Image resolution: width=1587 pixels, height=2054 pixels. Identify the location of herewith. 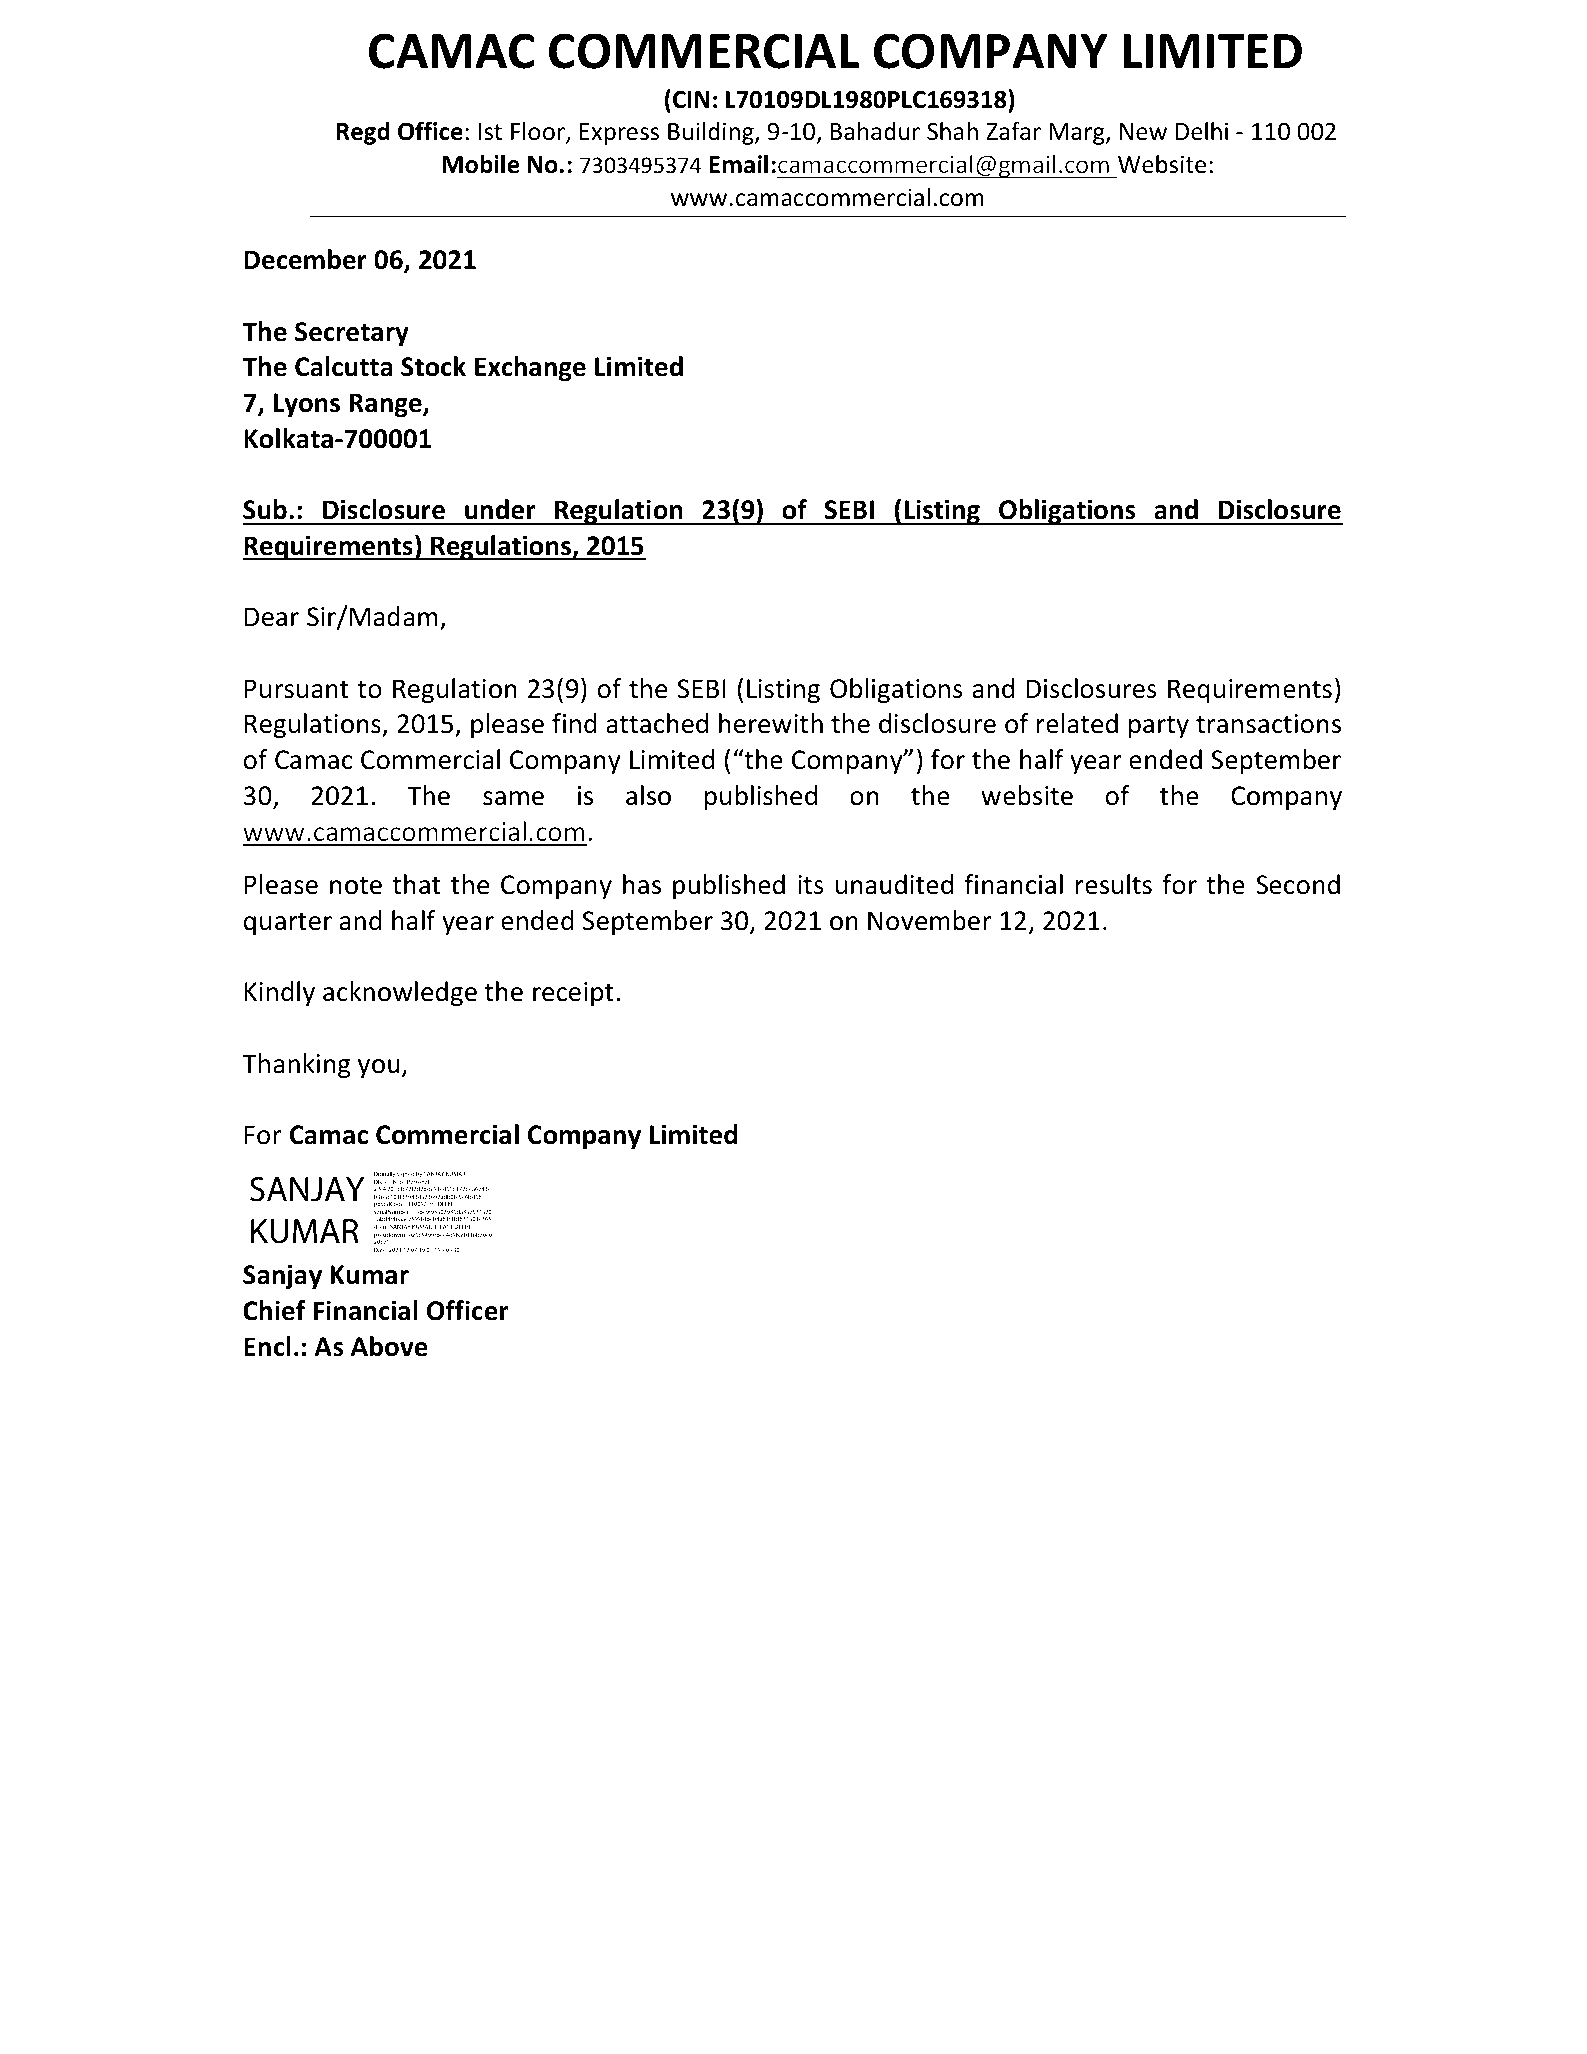
(771, 723).
